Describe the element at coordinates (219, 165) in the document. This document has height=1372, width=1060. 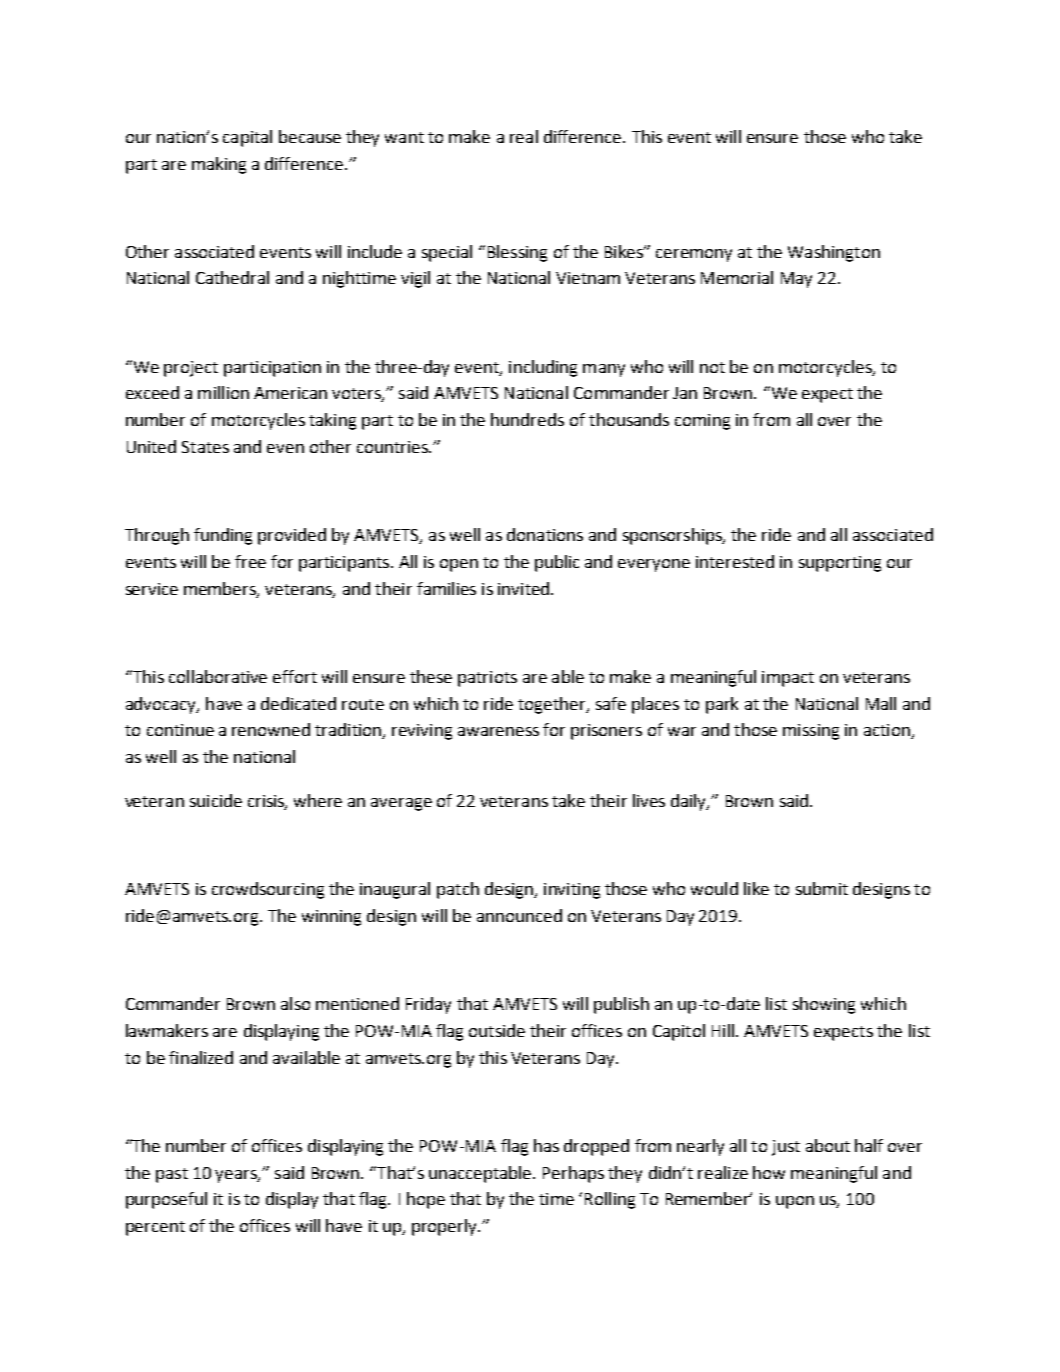
I see `making` at that location.
